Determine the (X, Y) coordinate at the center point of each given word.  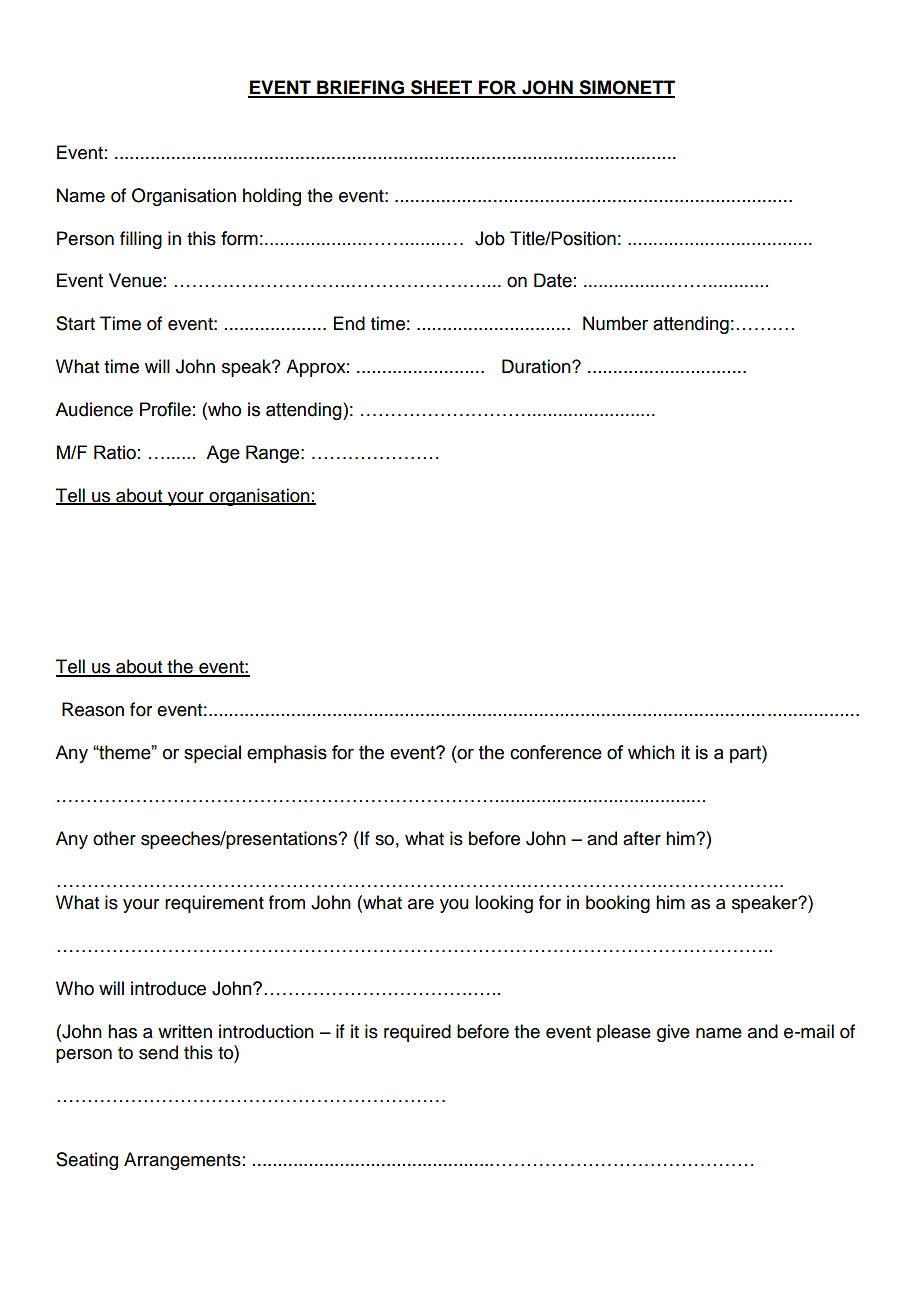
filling (141, 240)
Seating (87, 1161)
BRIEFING (360, 88)
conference (556, 752)
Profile (165, 409)
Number (615, 323)
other (114, 838)
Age (223, 454)
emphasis (287, 754)
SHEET (442, 88)
